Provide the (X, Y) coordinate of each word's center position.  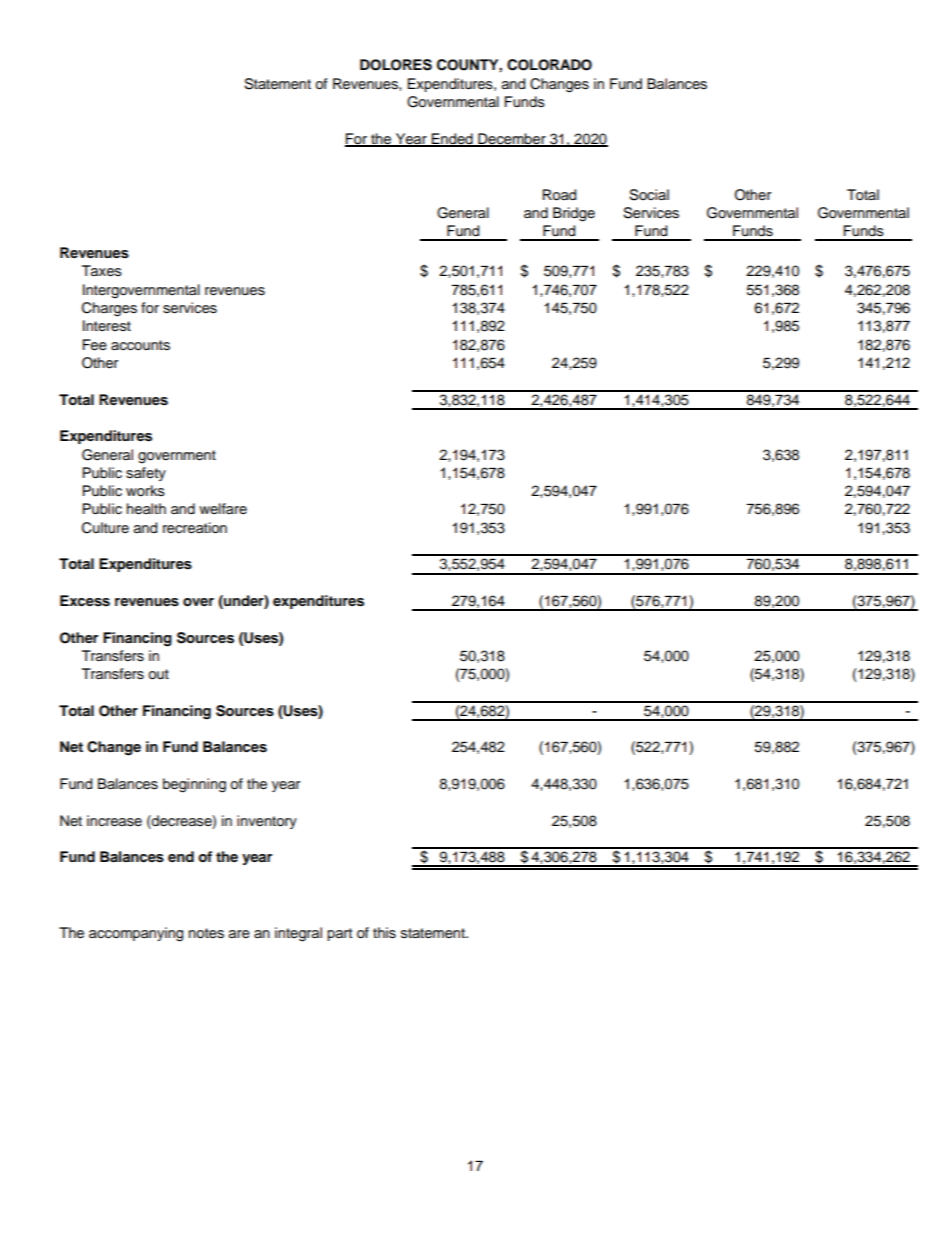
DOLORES (396, 65)
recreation (195, 528)
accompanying (136, 934)
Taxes (102, 271)
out (158, 674)
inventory (267, 822)
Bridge (574, 214)
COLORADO (549, 65)
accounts (140, 345)
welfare (223, 508)
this (384, 933)
